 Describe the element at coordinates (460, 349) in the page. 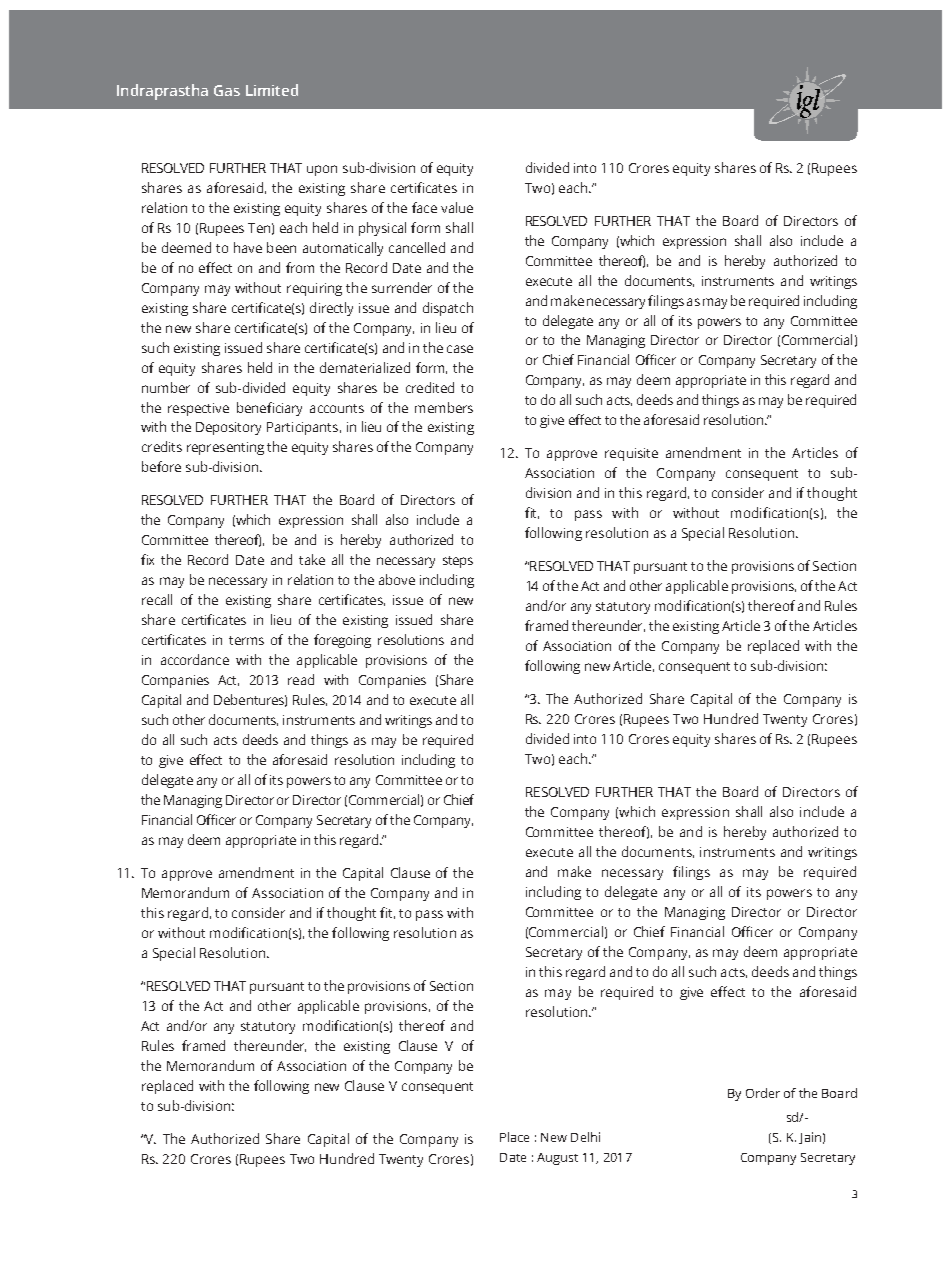

I see `case` at that location.
